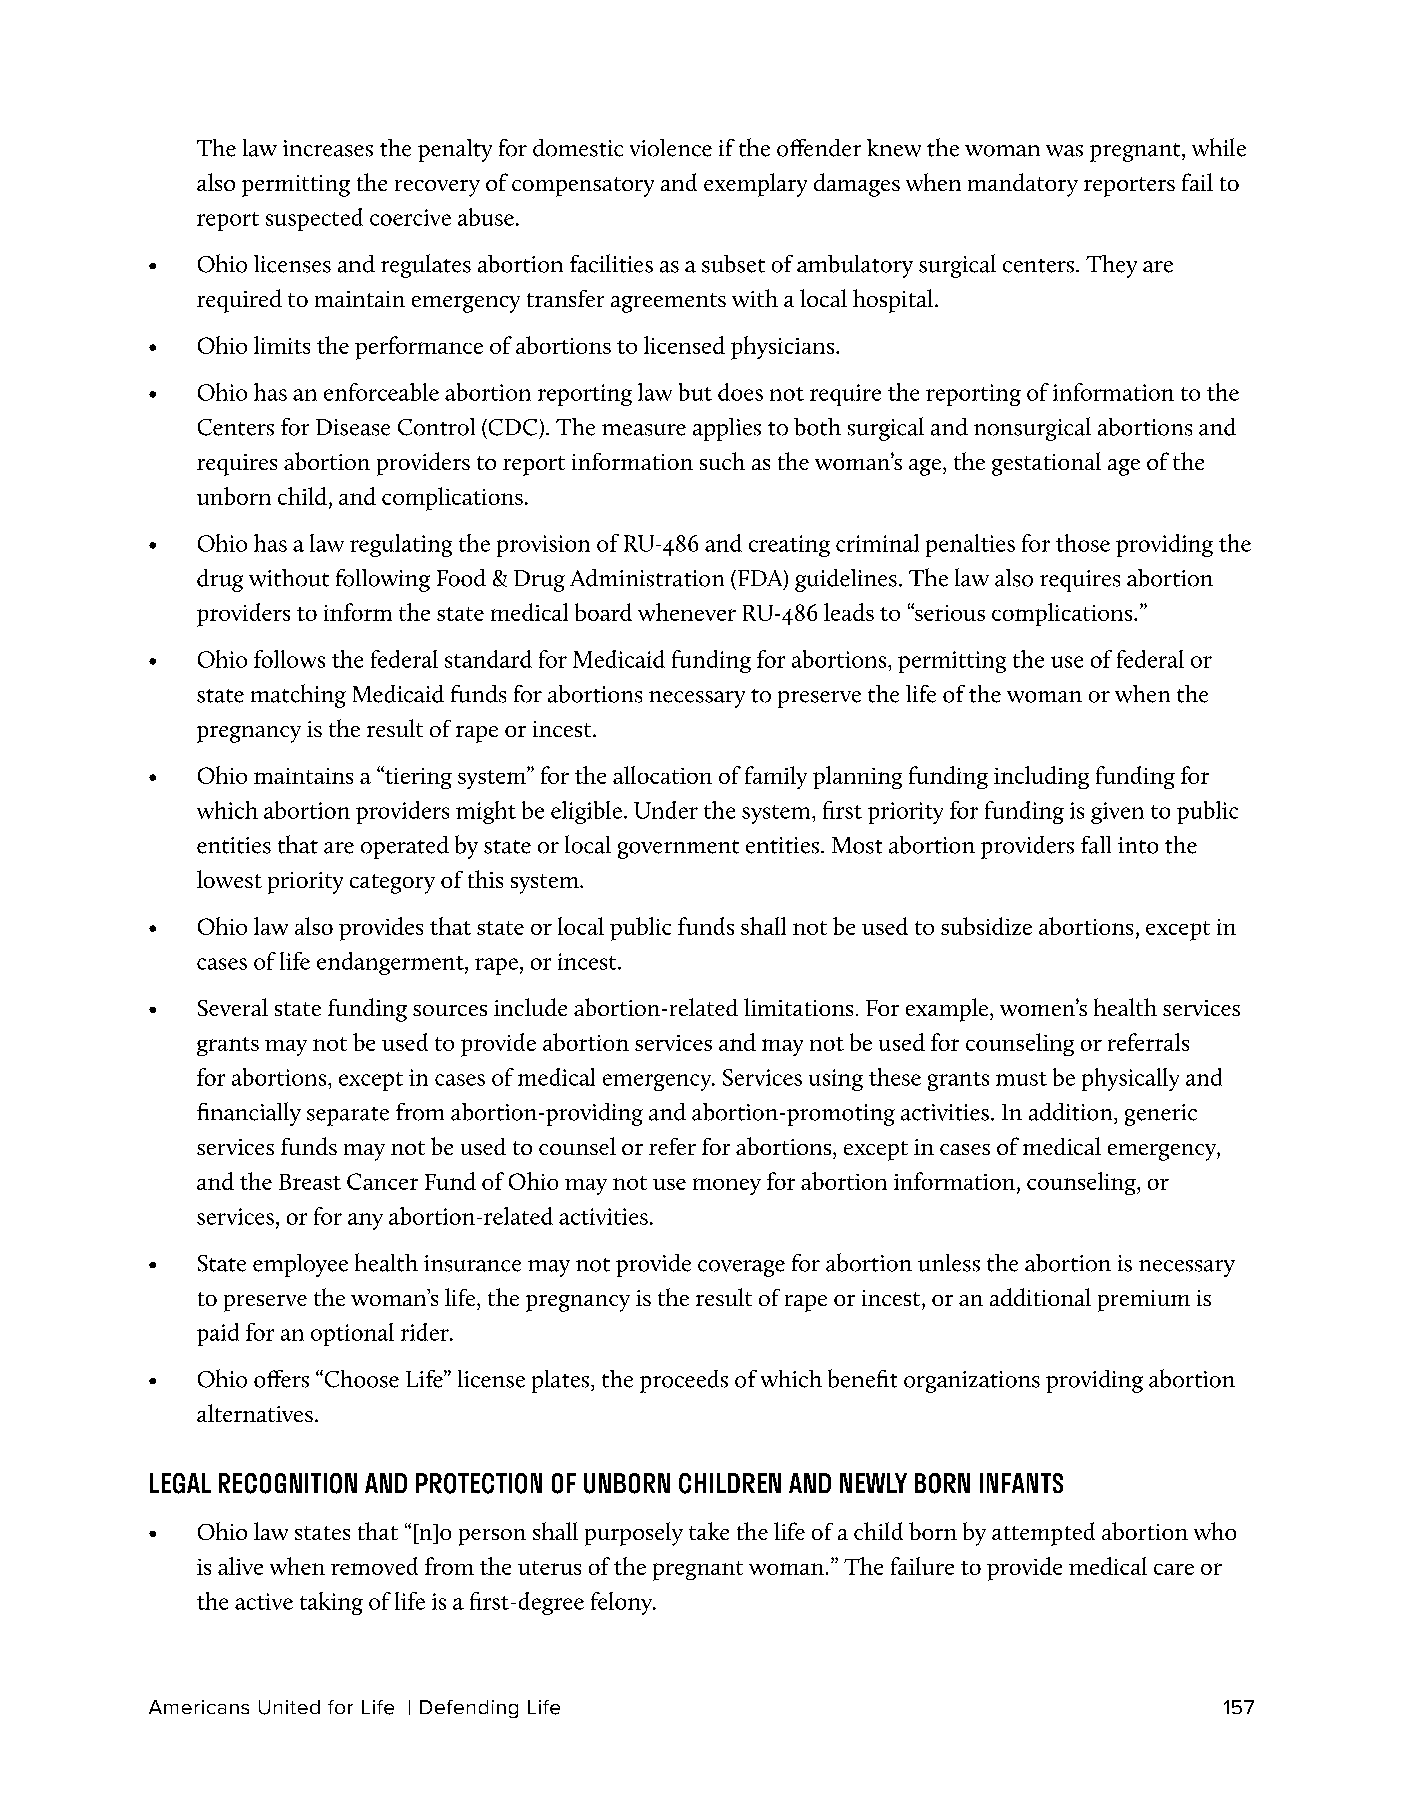  Describe the element at coordinates (986, 926) in the screenshot. I see `subsidize` at that location.
